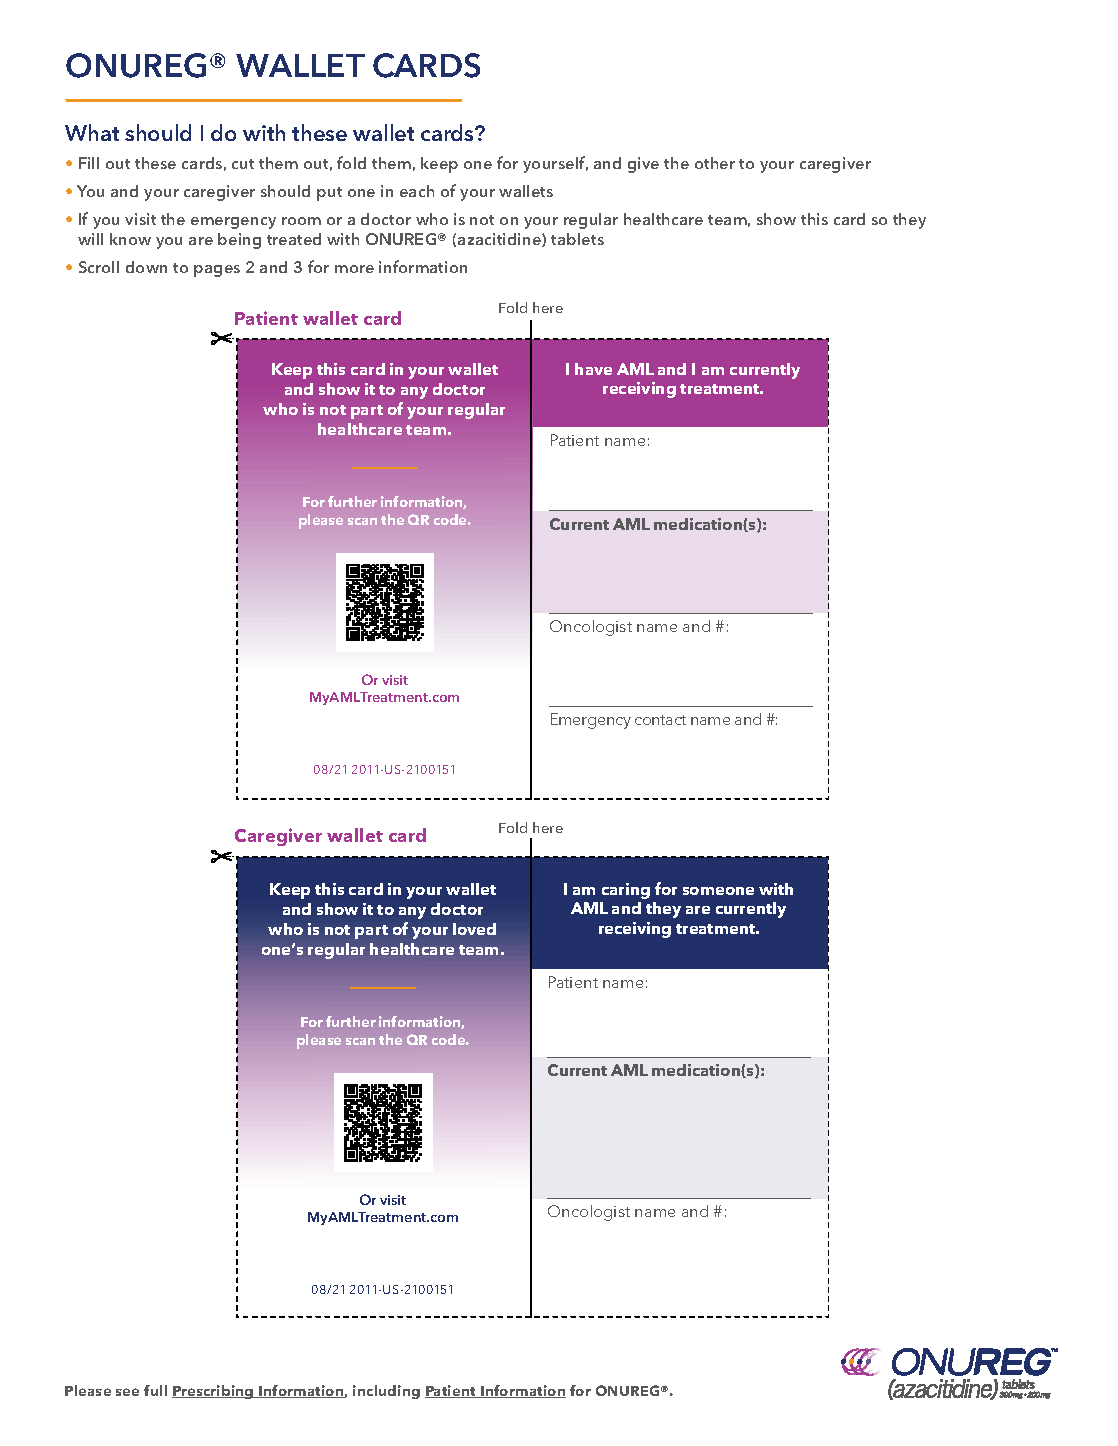 Image resolution: width=1118 pixels, height=1446 pixels. Describe the element at coordinates (146, 267) in the document. I see `down` at that location.
